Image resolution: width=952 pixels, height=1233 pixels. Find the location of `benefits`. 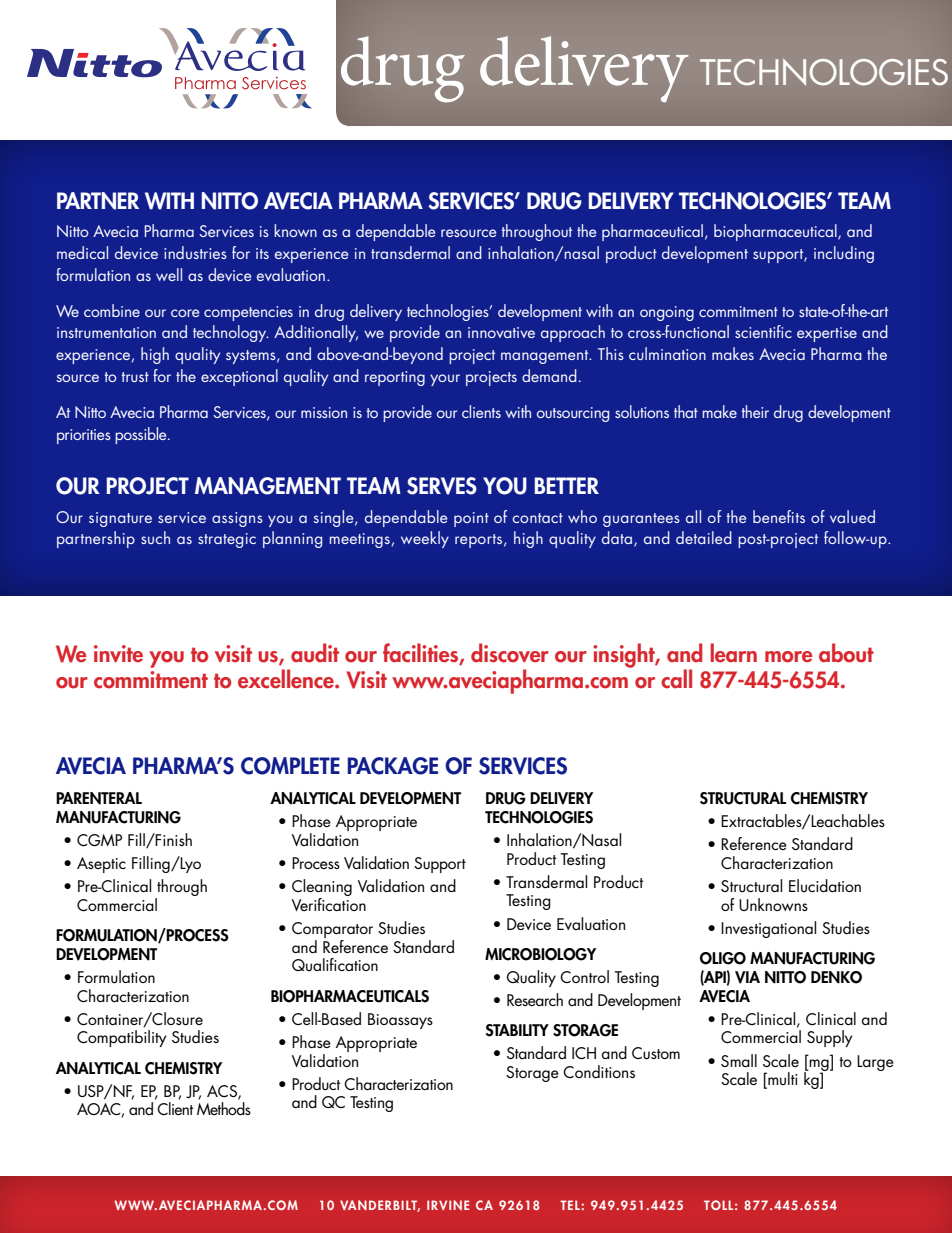

benefits is located at coordinates (779, 516).
